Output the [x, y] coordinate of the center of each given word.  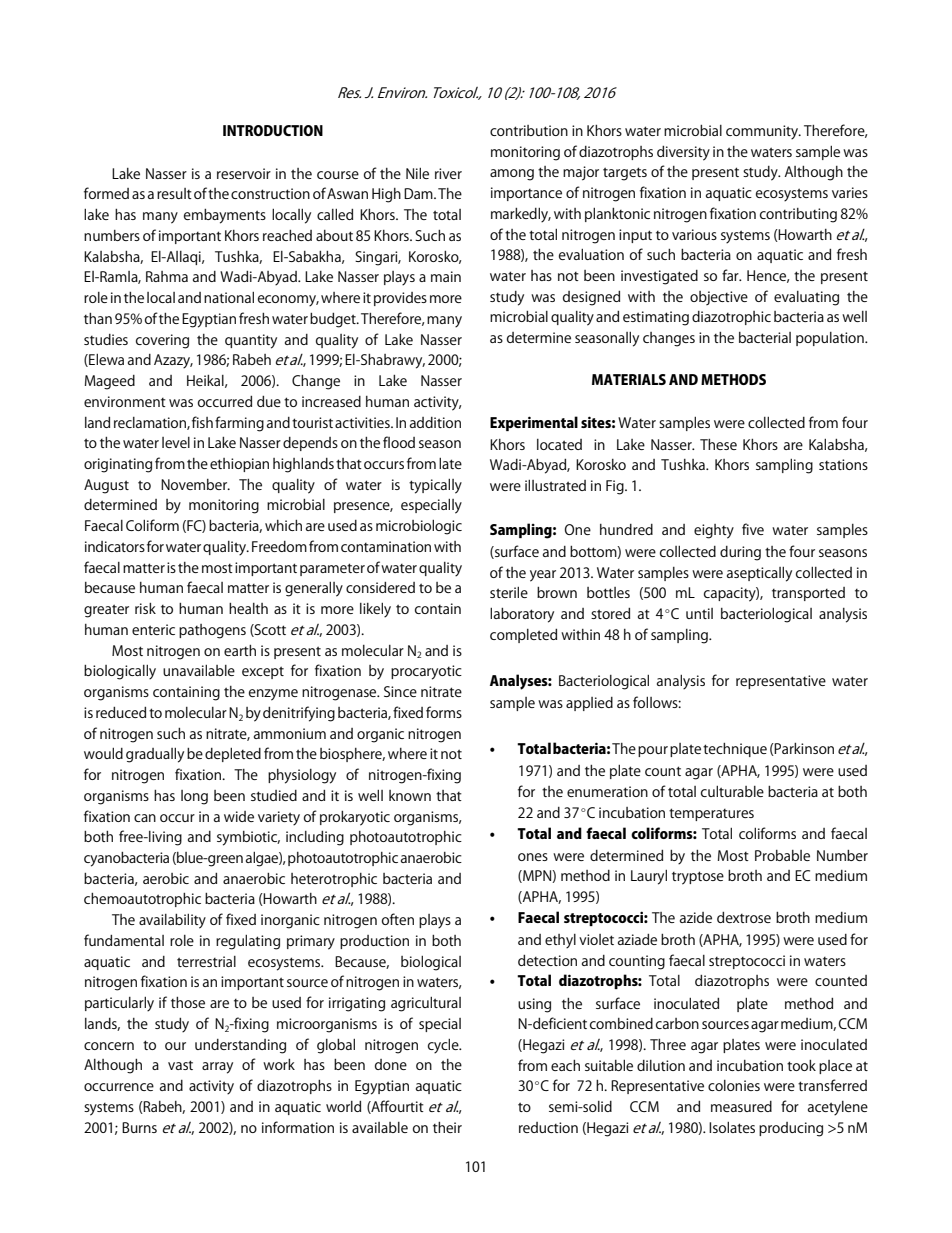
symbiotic [248, 838]
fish [202, 422]
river [448, 173]
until [699, 613]
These [718, 444]
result [174, 193]
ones [533, 857]
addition [435, 422]
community [763, 132]
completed [523, 636]
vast [180, 1065]
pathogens [212, 631]
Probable [782, 855]
